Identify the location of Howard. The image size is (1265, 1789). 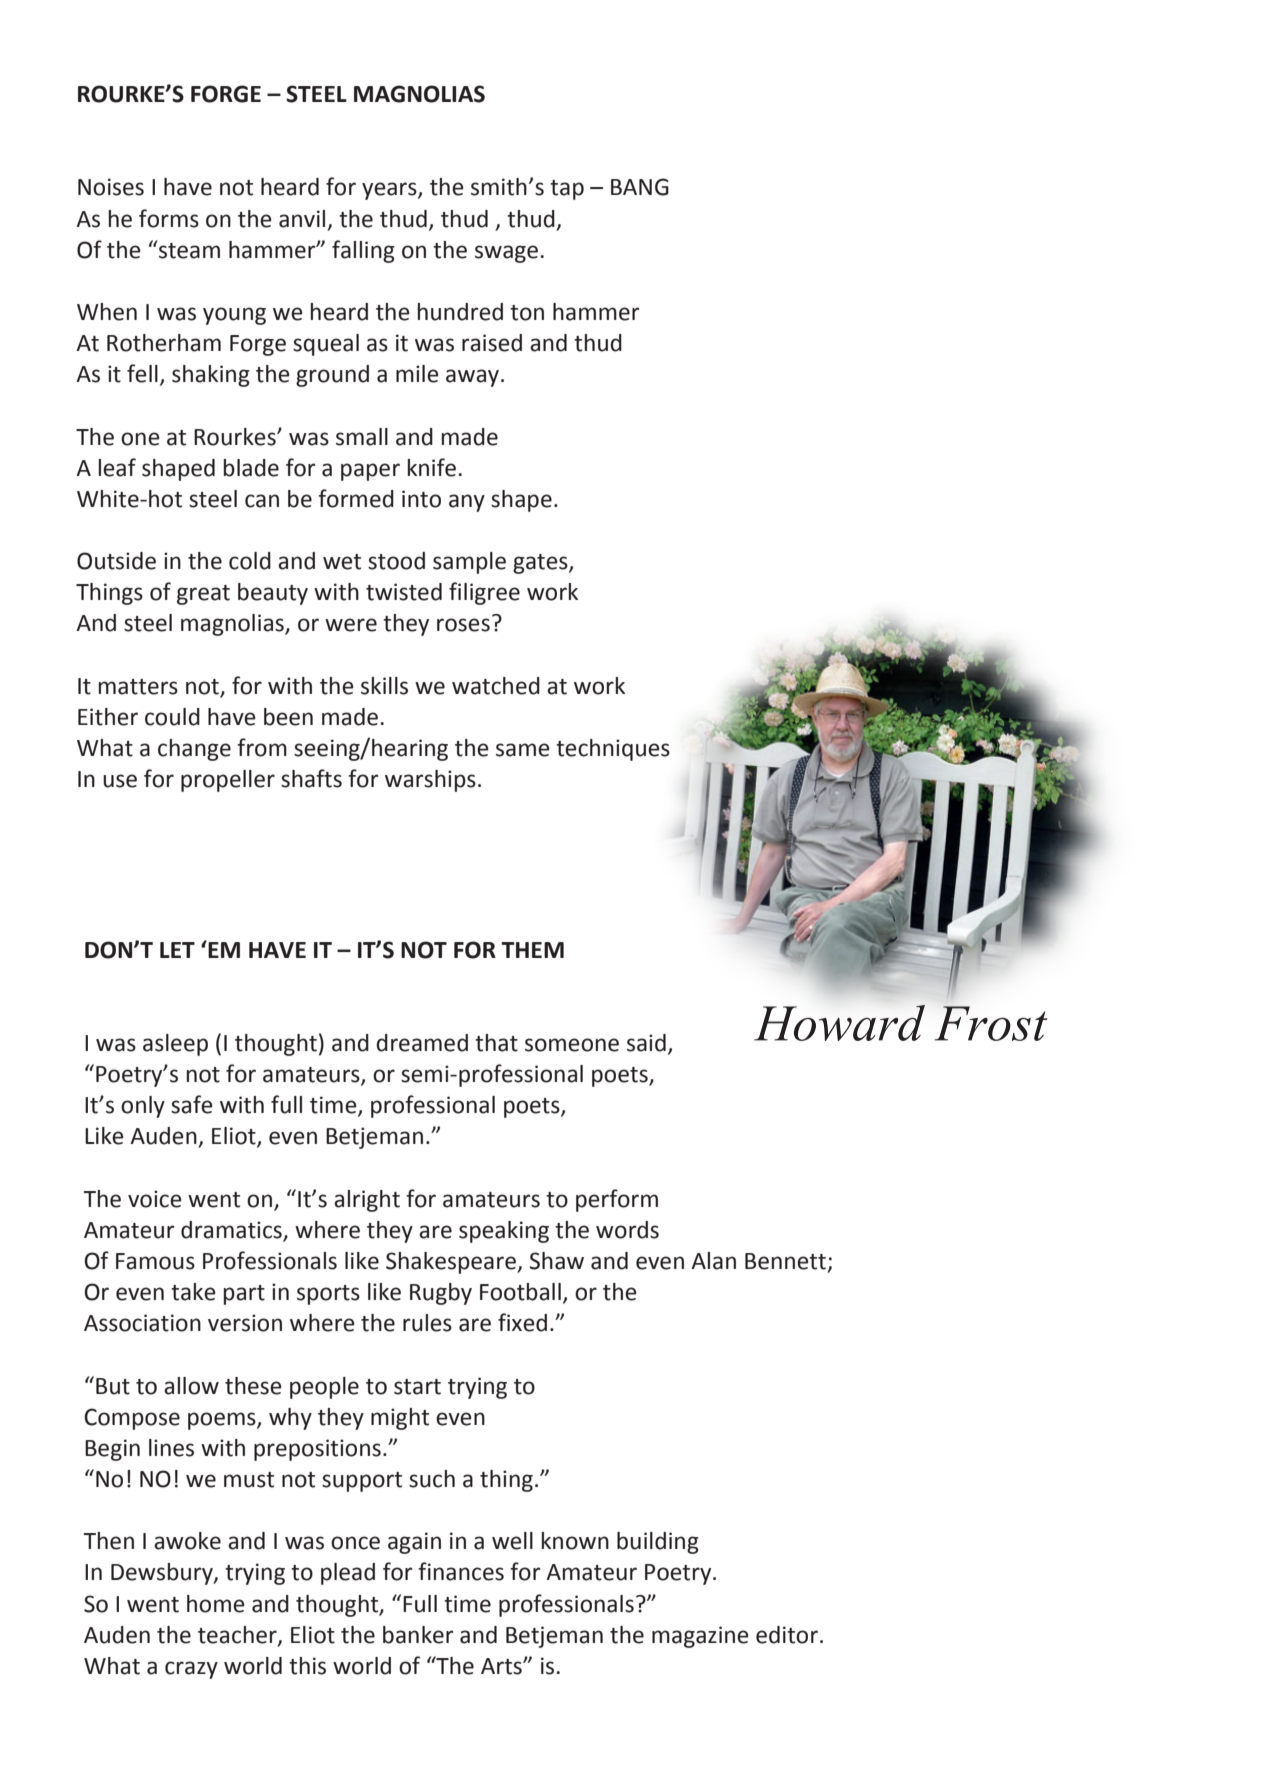
(839, 1023).
